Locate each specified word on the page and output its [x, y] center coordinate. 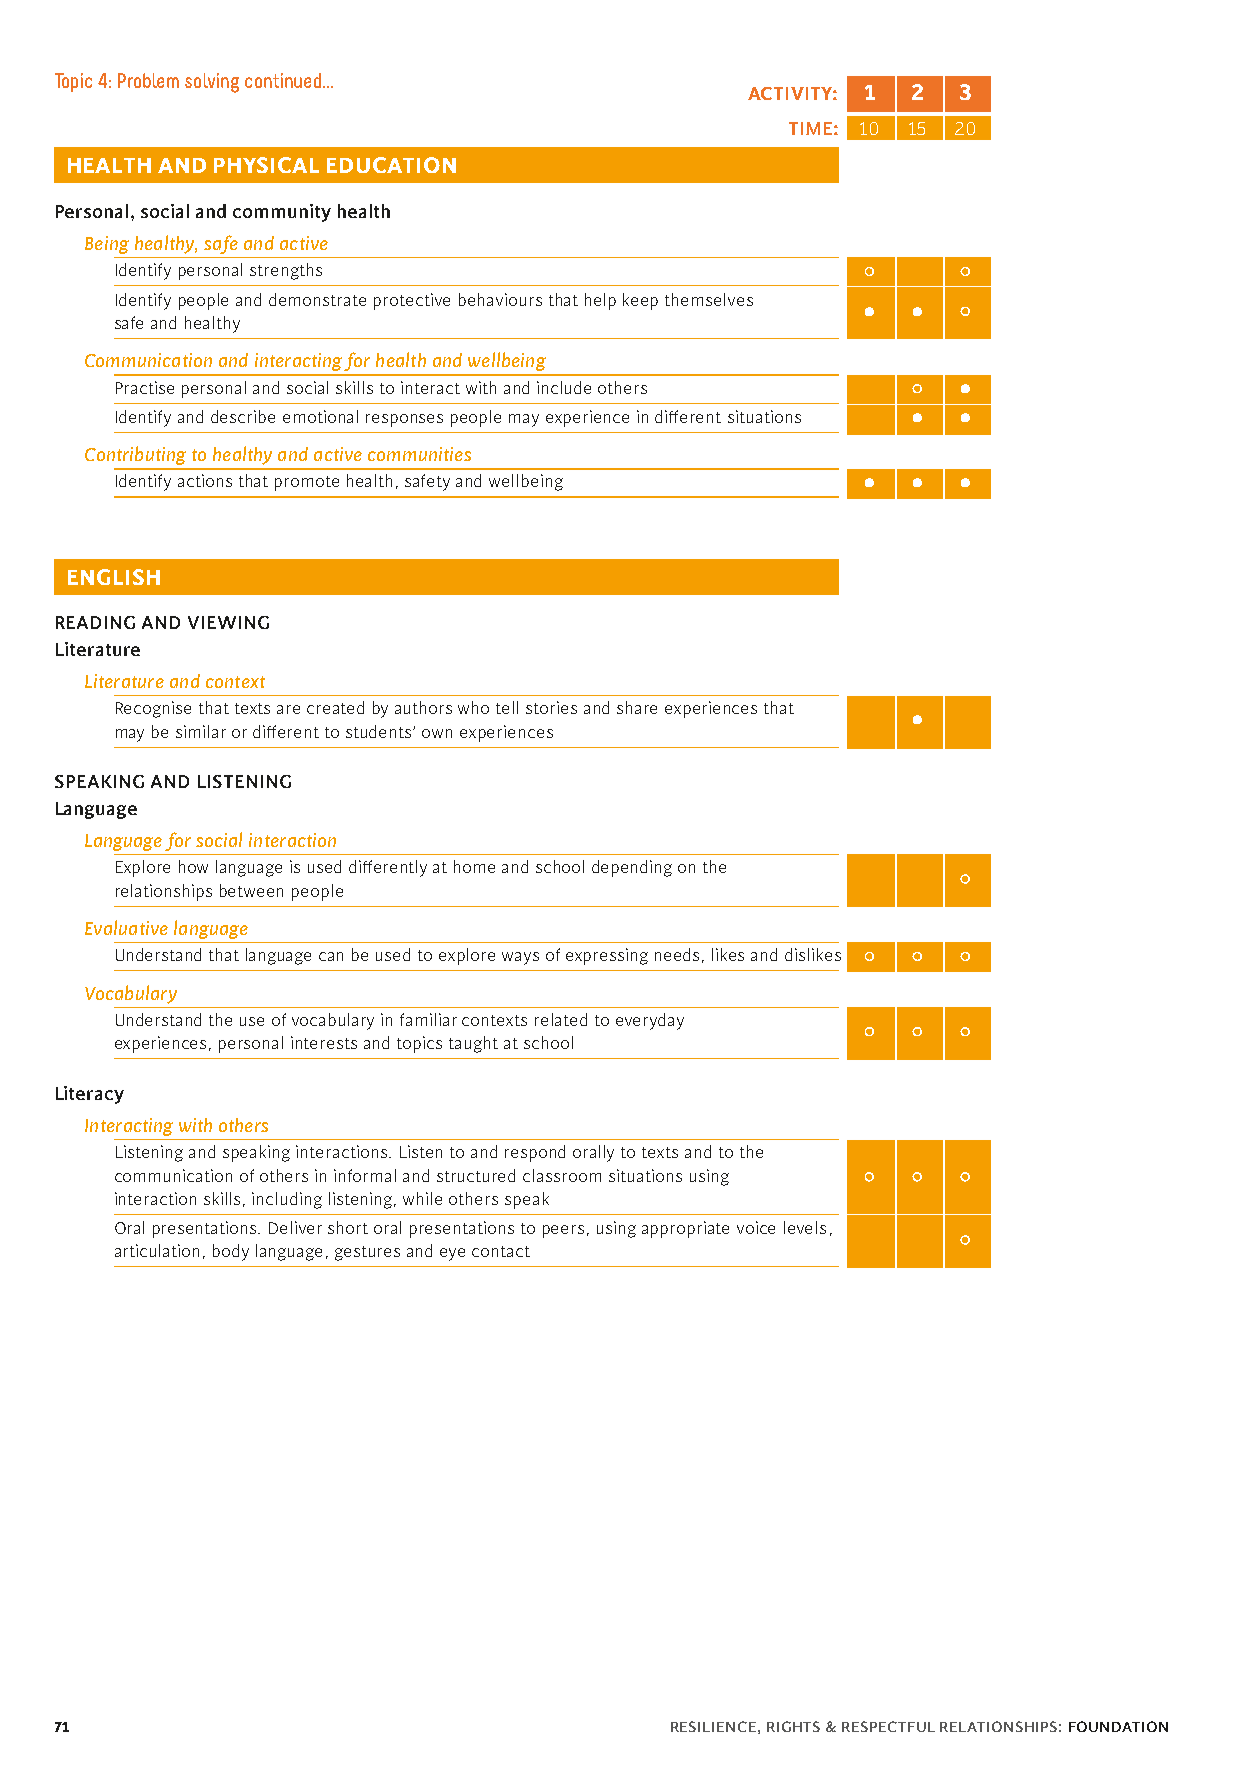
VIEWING [228, 622]
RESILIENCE [713, 1726]
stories [551, 707]
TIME [810, 128]
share [637, 707]
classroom [562, 1175]
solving [212, 83]
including [287, 1200]
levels [805, 1227]
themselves [709, 299]
